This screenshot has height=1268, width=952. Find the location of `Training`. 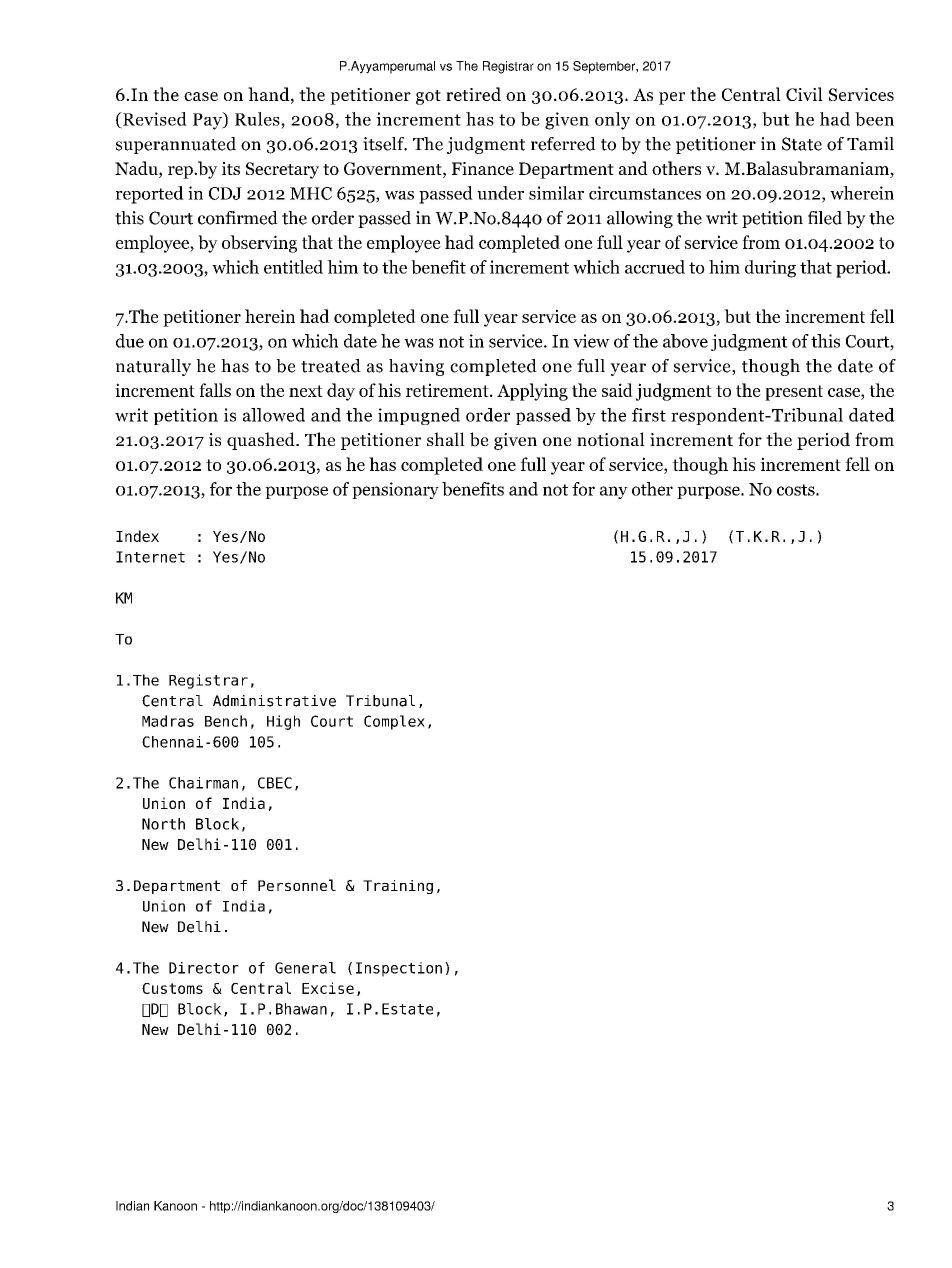

Training is located at coordinates (398, 887).
